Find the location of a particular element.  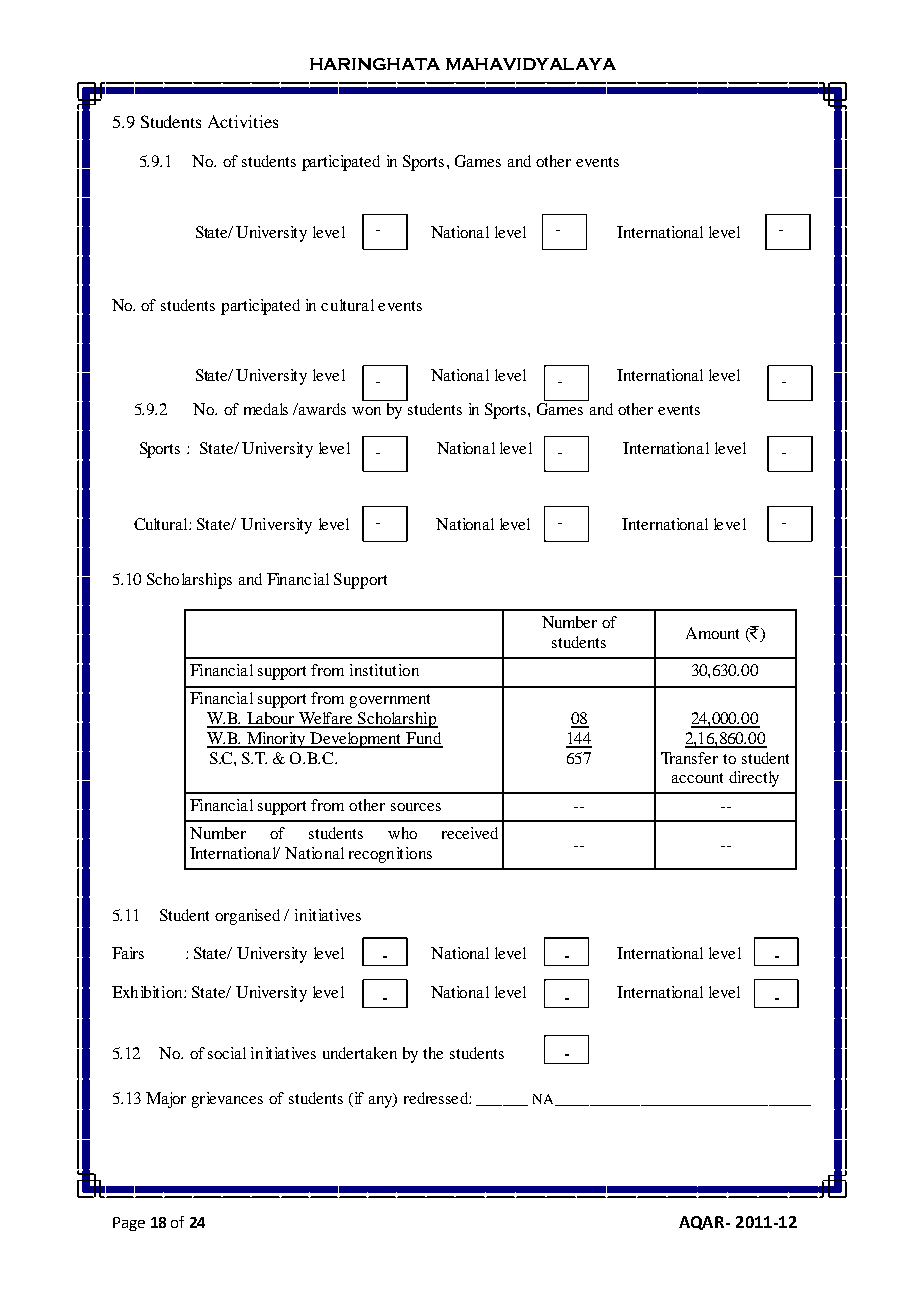

Page is located at coordinates (129, 1224).
